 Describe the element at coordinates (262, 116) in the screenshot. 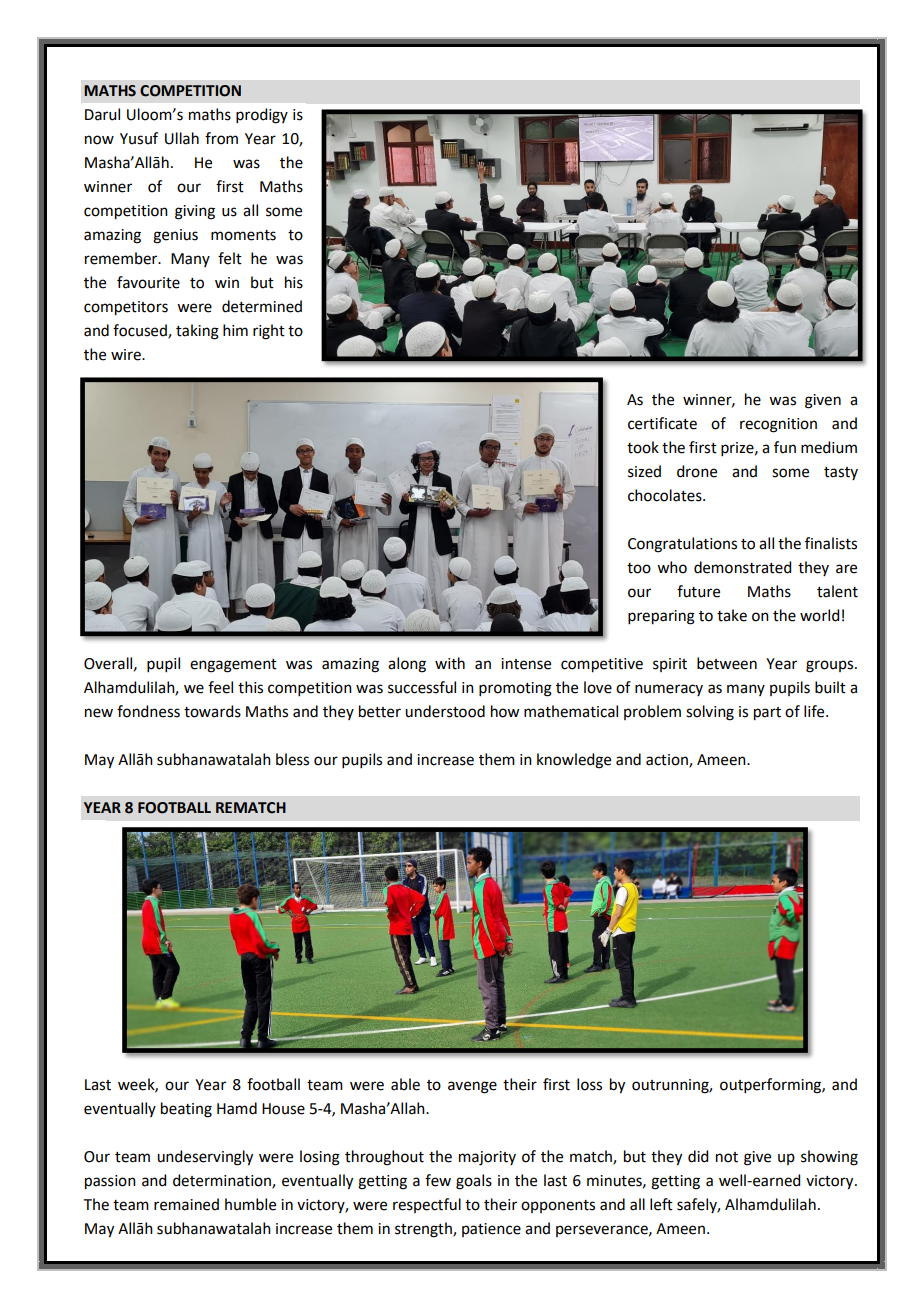

I see `prodigy` at that location.
